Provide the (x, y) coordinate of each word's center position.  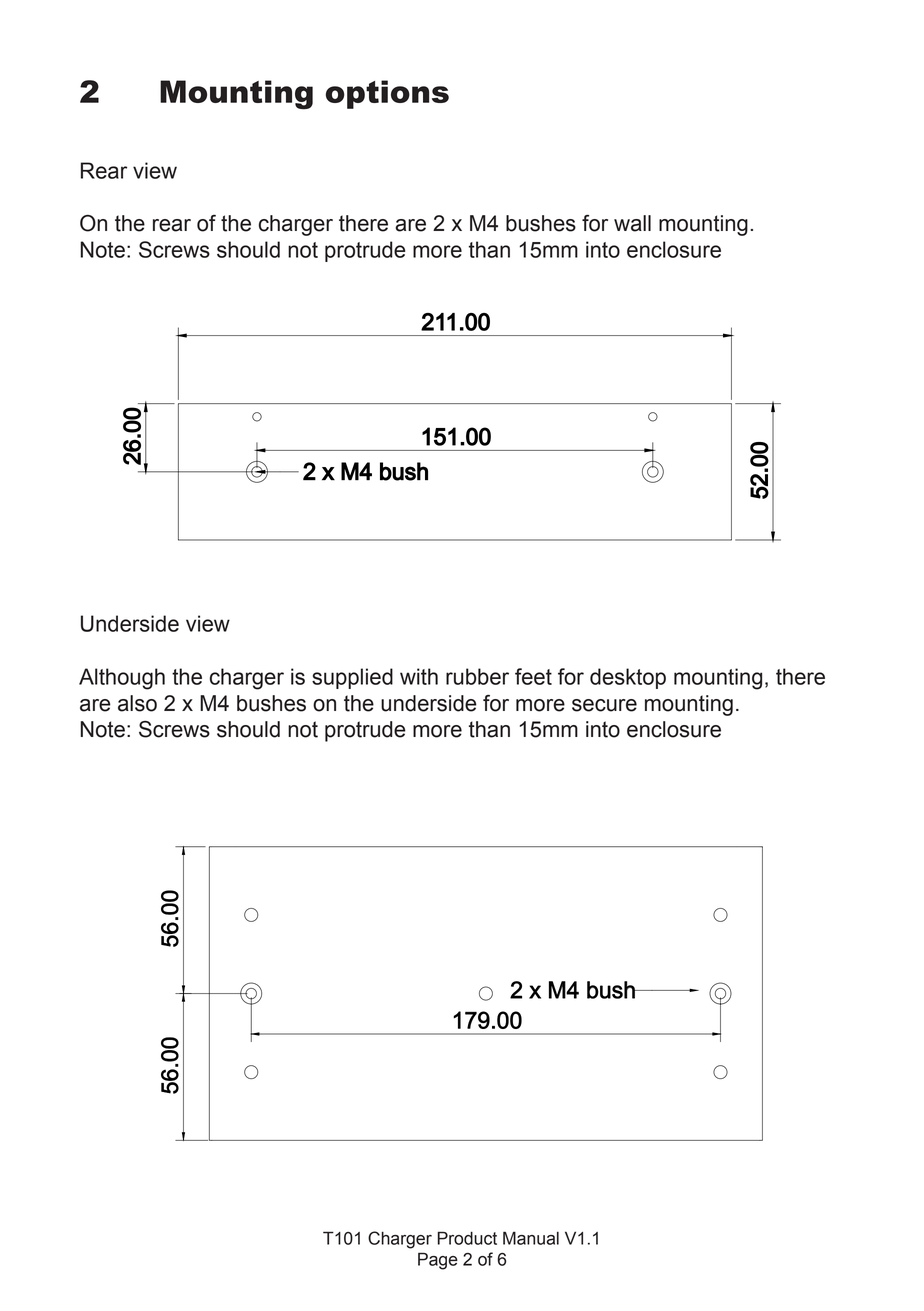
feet (533, 676)
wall (632, 223)
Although (122, 679)
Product (467, 1238)
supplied (352, 678)
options (387, 94)
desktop (628, 678)
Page (438, 1261)
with (419, 676)
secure (604, 705)
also (137, 703)
